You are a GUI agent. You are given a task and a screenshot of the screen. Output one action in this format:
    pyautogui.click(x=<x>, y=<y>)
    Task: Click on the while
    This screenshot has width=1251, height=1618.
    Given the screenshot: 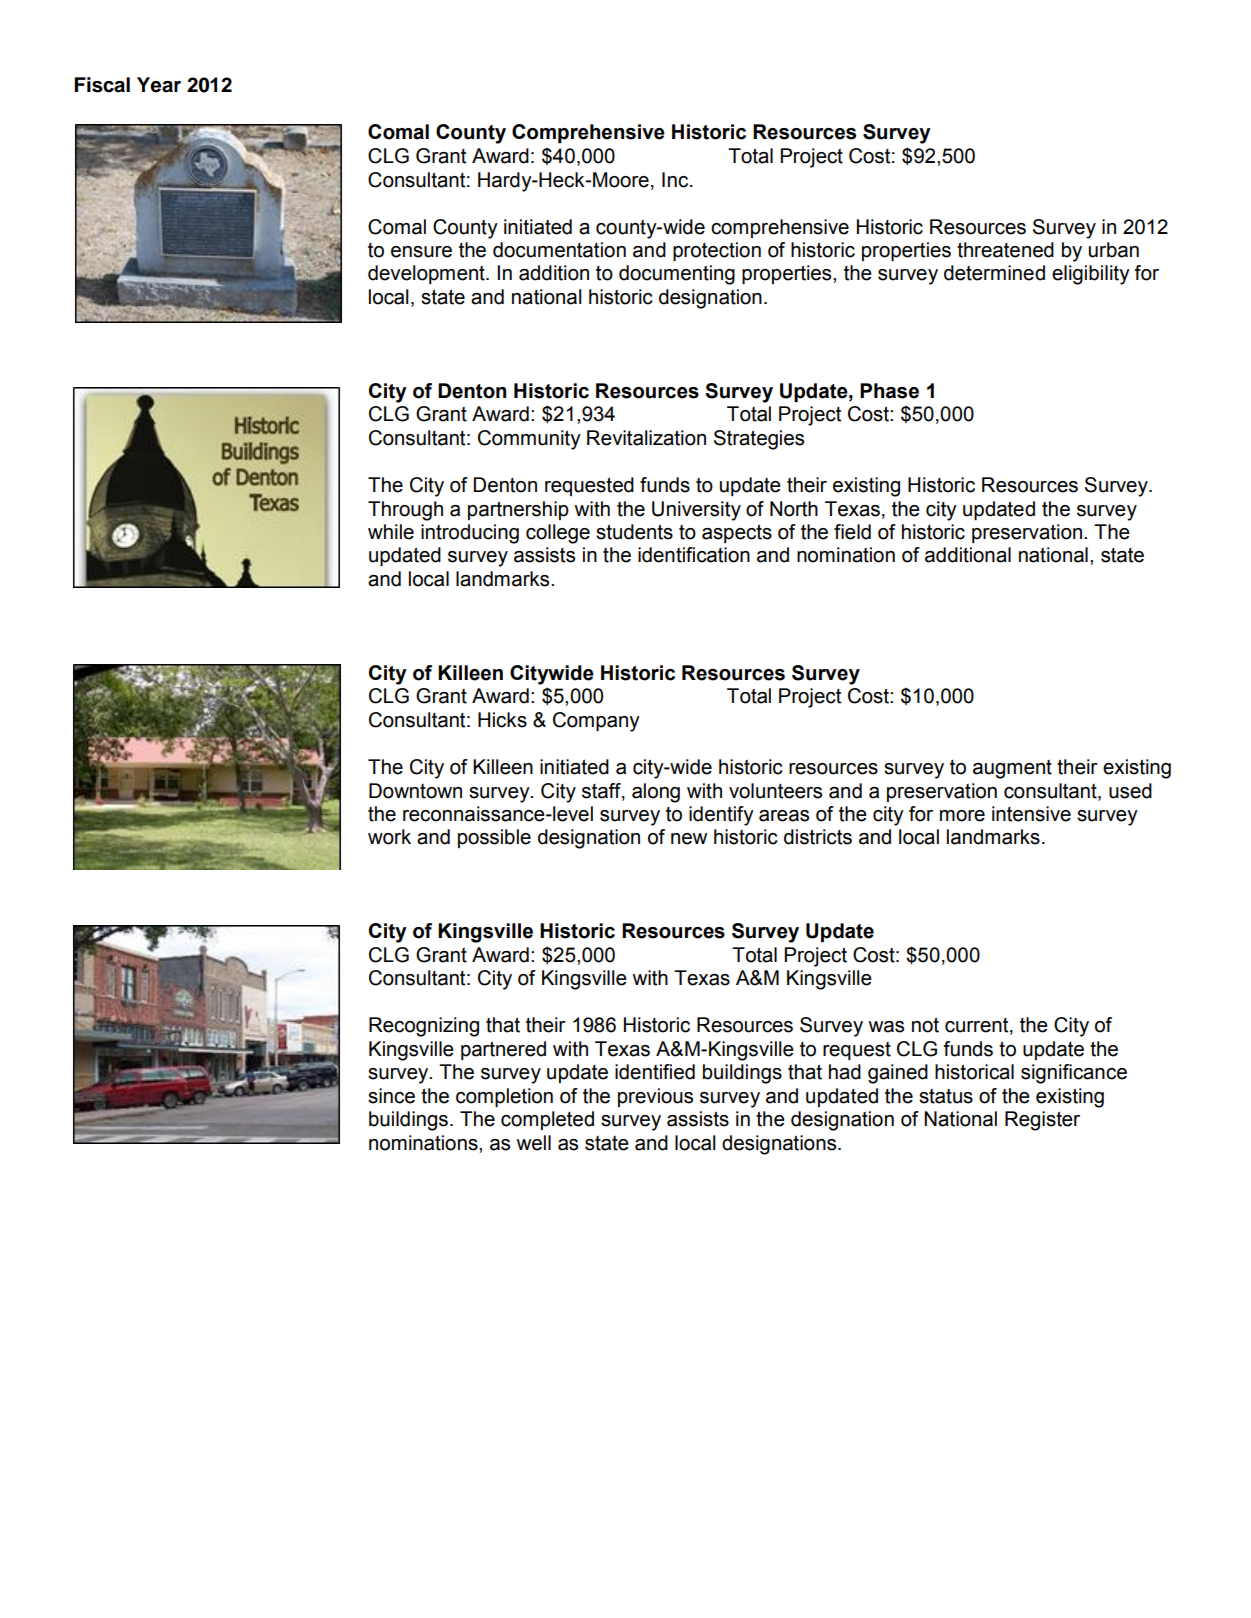 What is the action you would take?
    pyautogui.click(x=391, y=532)
